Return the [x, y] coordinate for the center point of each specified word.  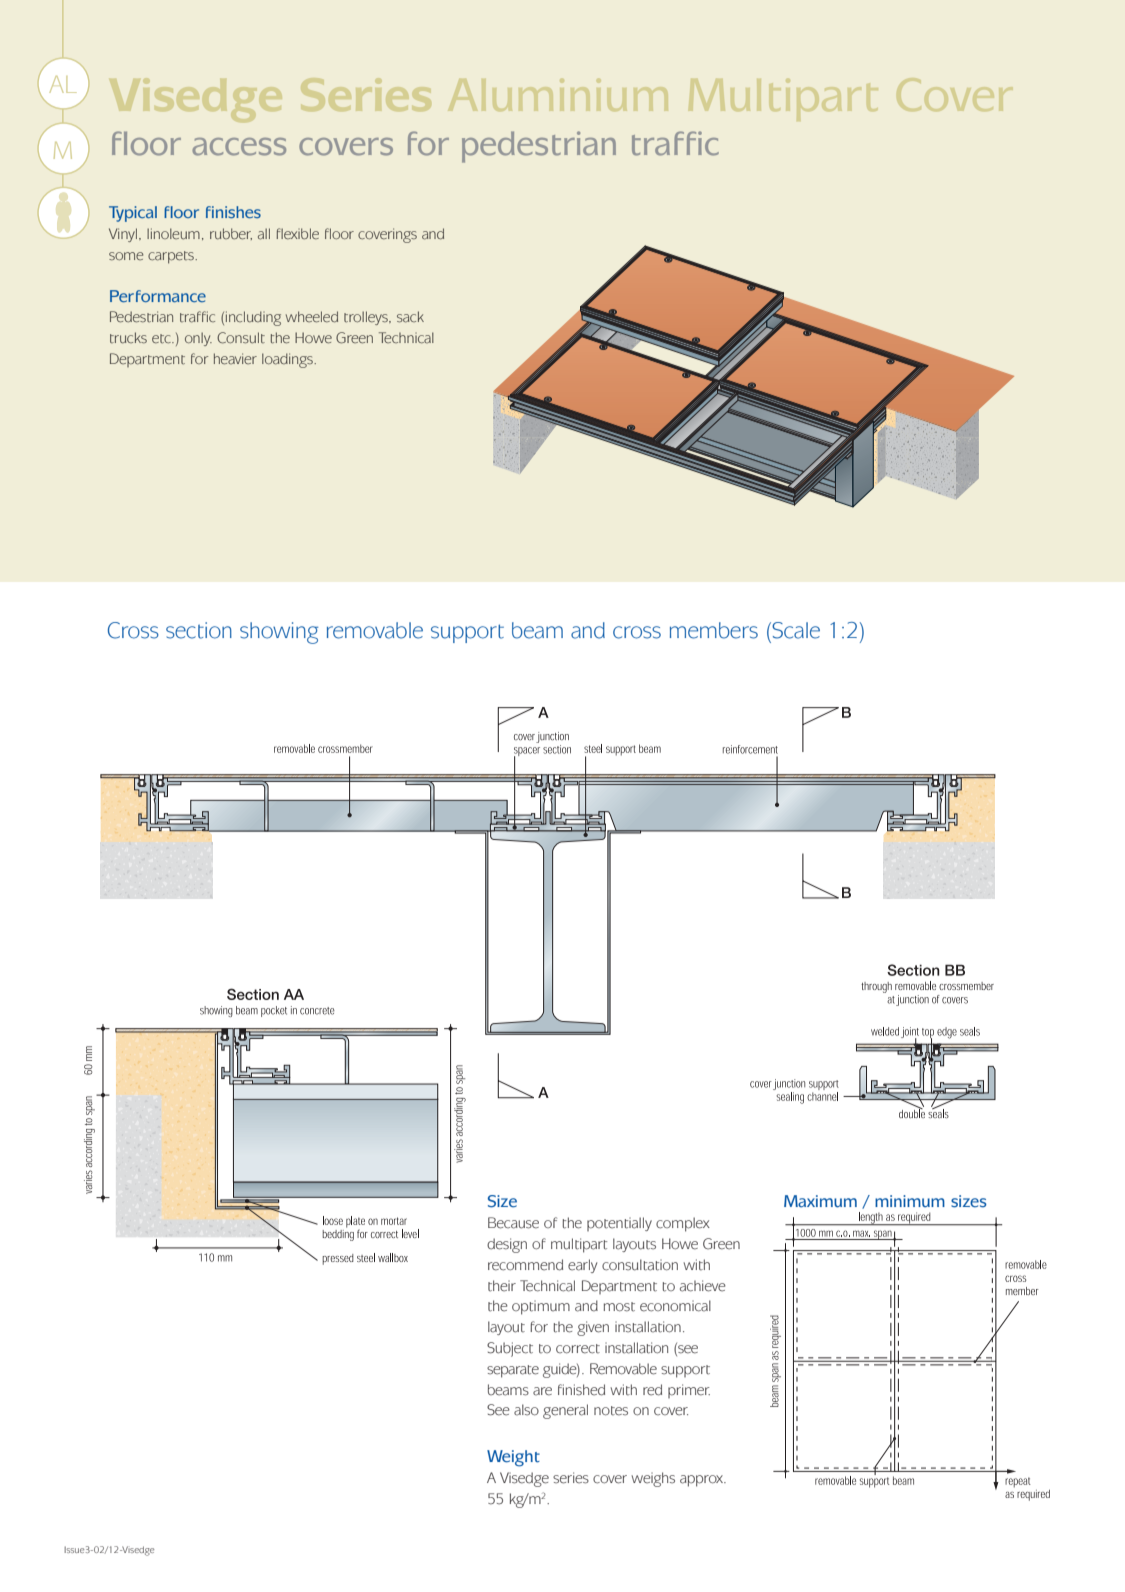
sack [410, 317]
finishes [233, 212]
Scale [796, 630]
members [714, 630]
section [199, 630]
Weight [513, 1458]
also [526, 1410]
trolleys [367, 318]
